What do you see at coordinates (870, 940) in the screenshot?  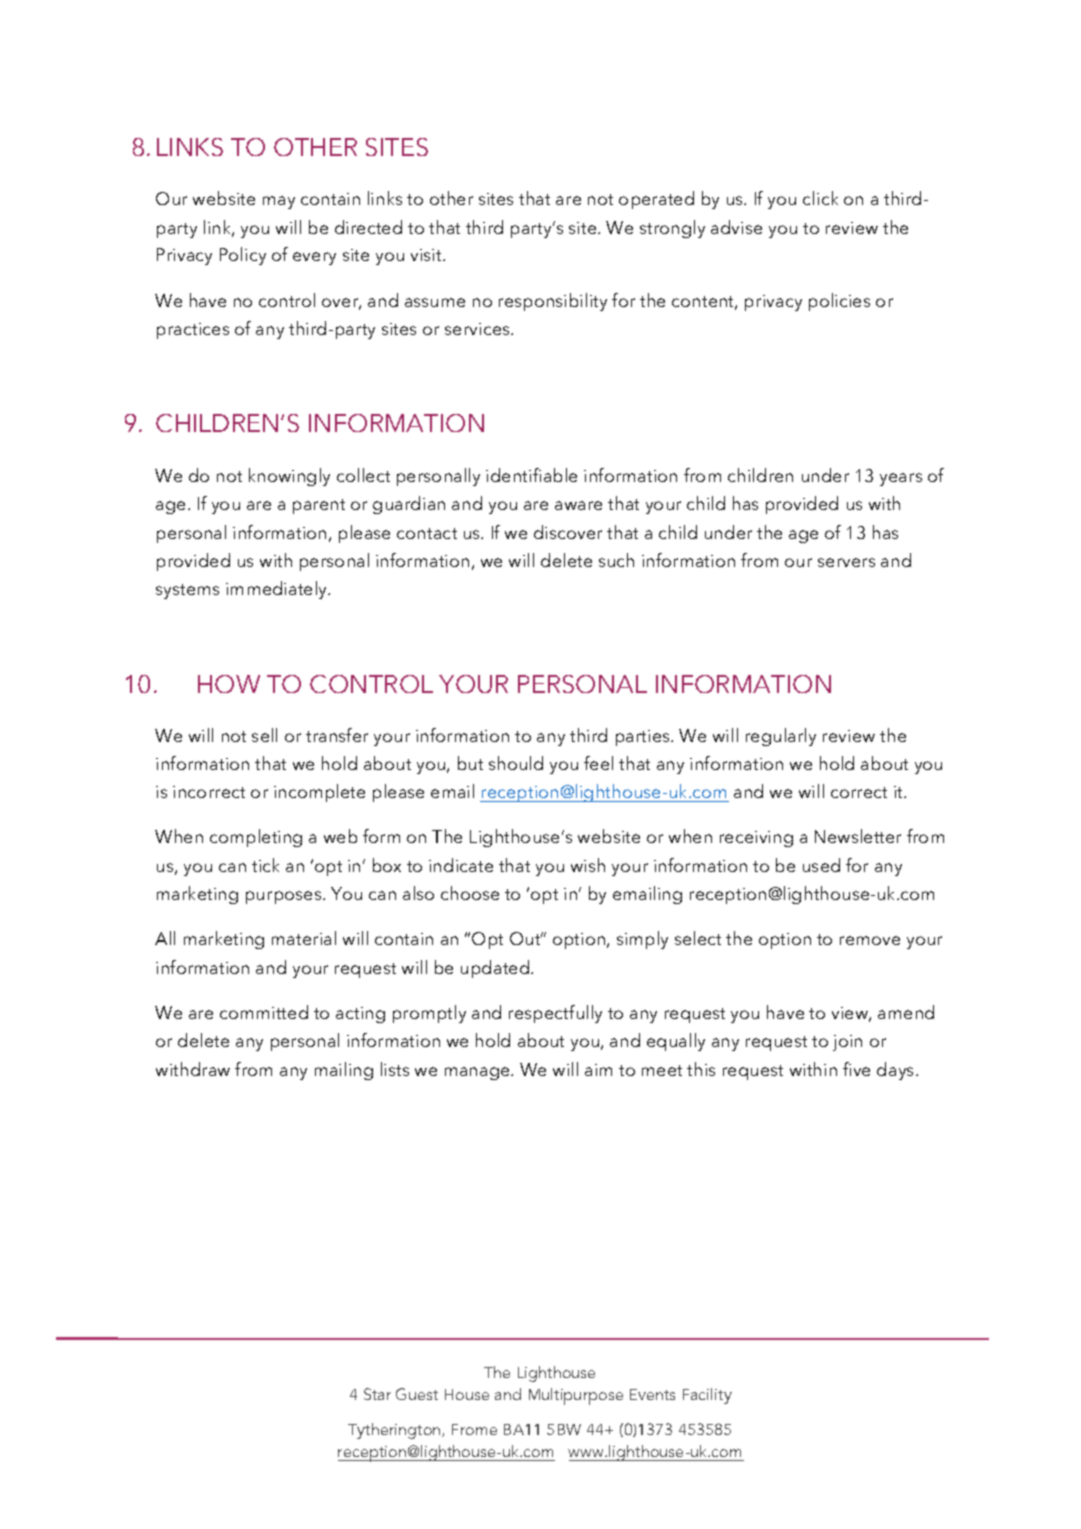 I see `remove` at bounding box center [870, 940].
